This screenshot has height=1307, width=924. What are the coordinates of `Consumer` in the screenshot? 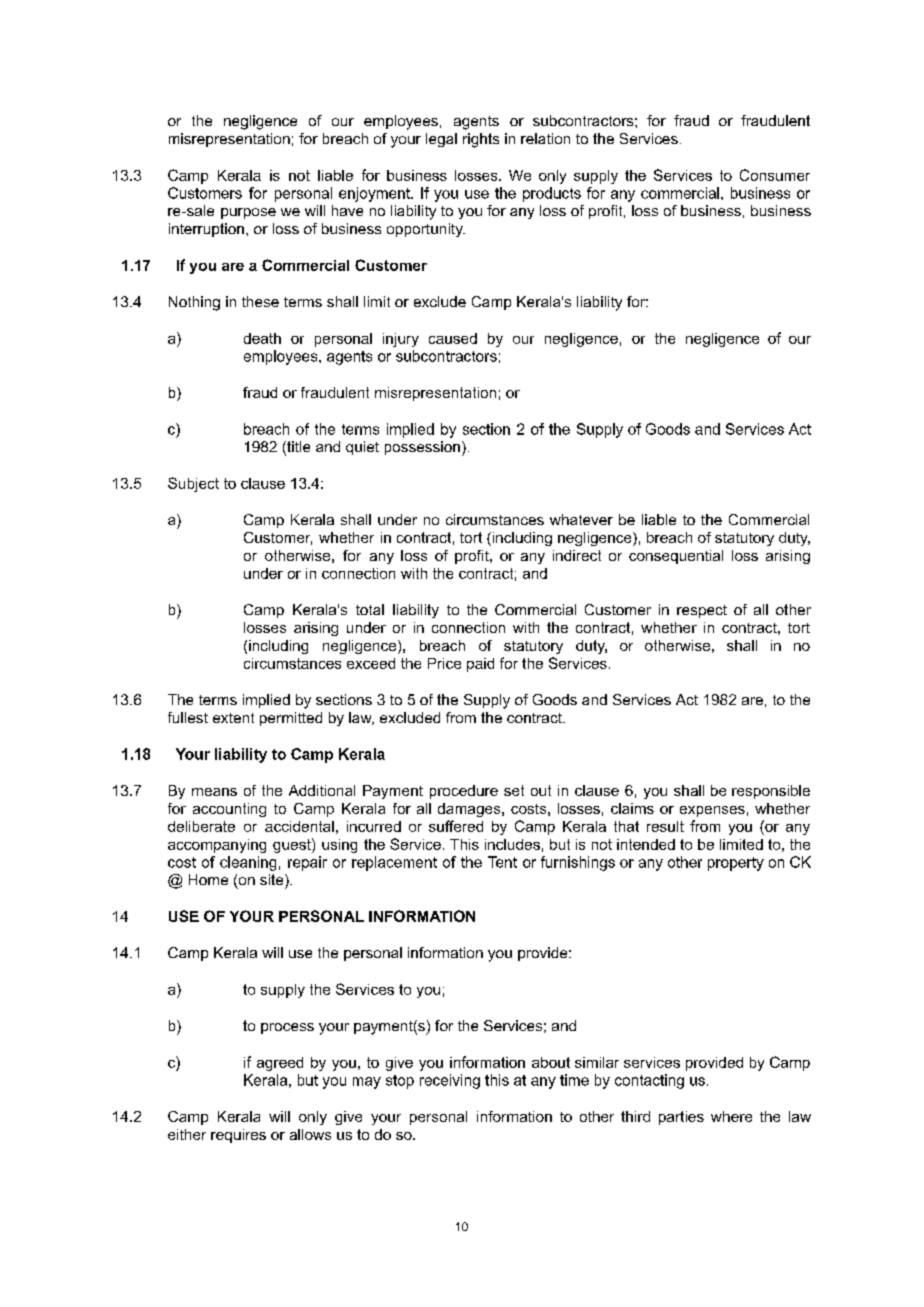 It's located at (775, 175).
